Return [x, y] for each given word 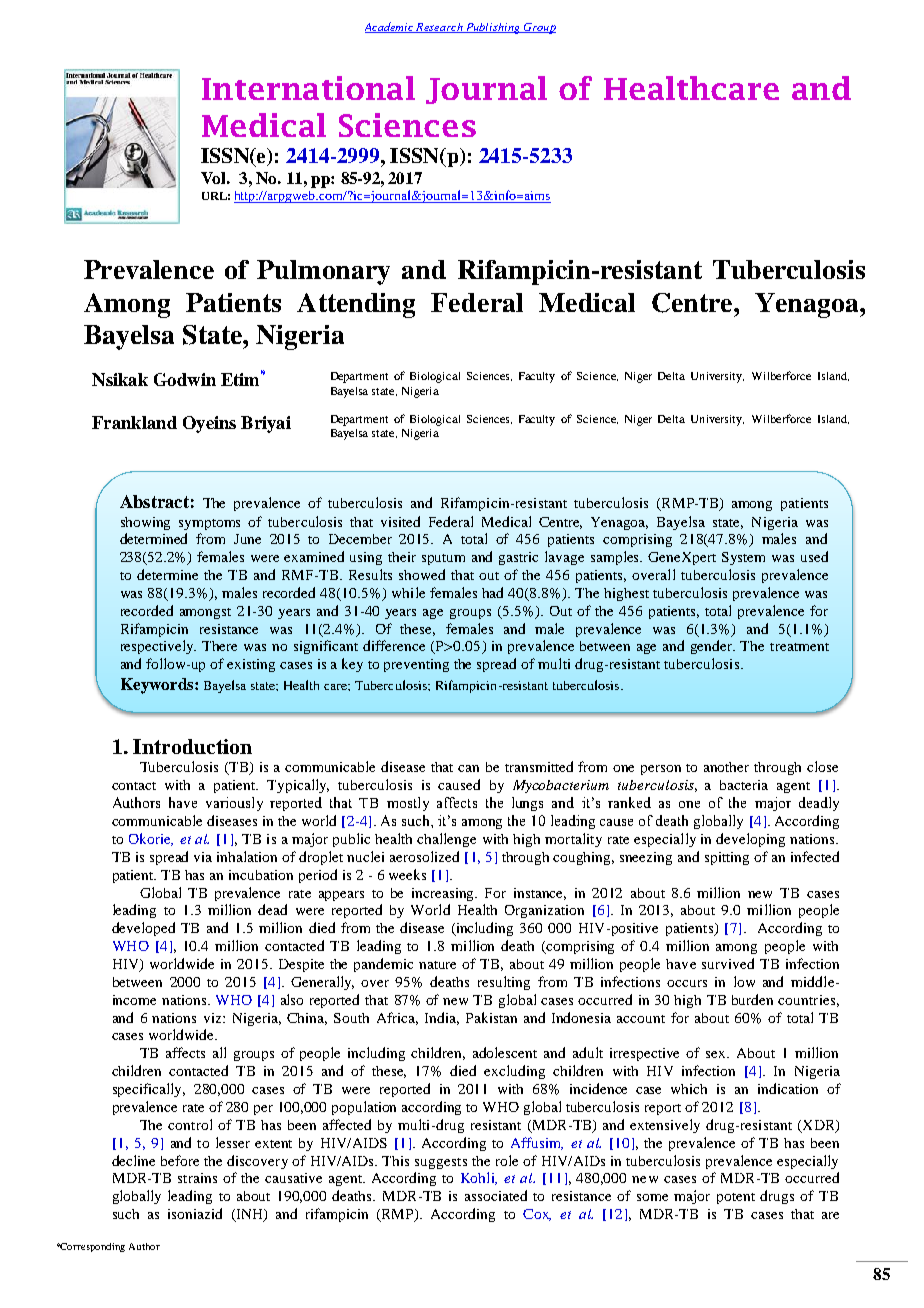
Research [440, 28]
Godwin [185, 379]
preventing [416, 665]
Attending [356, 305]
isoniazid [195, 1213]
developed [143, 929]
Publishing [493, 28]
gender [713, 647]
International [308, 88]
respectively [158, 647]
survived [728, 963]
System [743, 558]
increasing [444, 894]
